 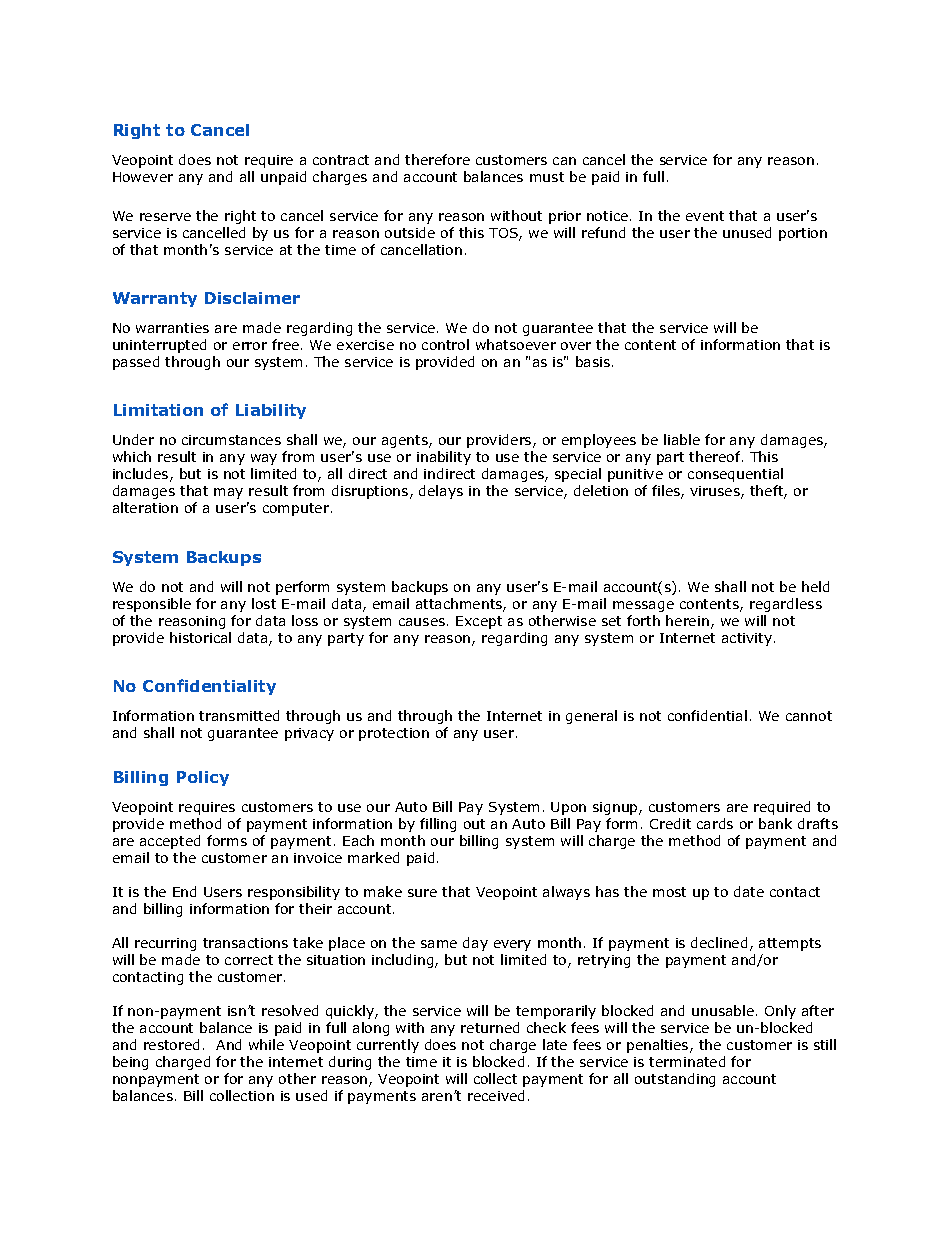 I want to click on may, so click(x=228, y=493).
